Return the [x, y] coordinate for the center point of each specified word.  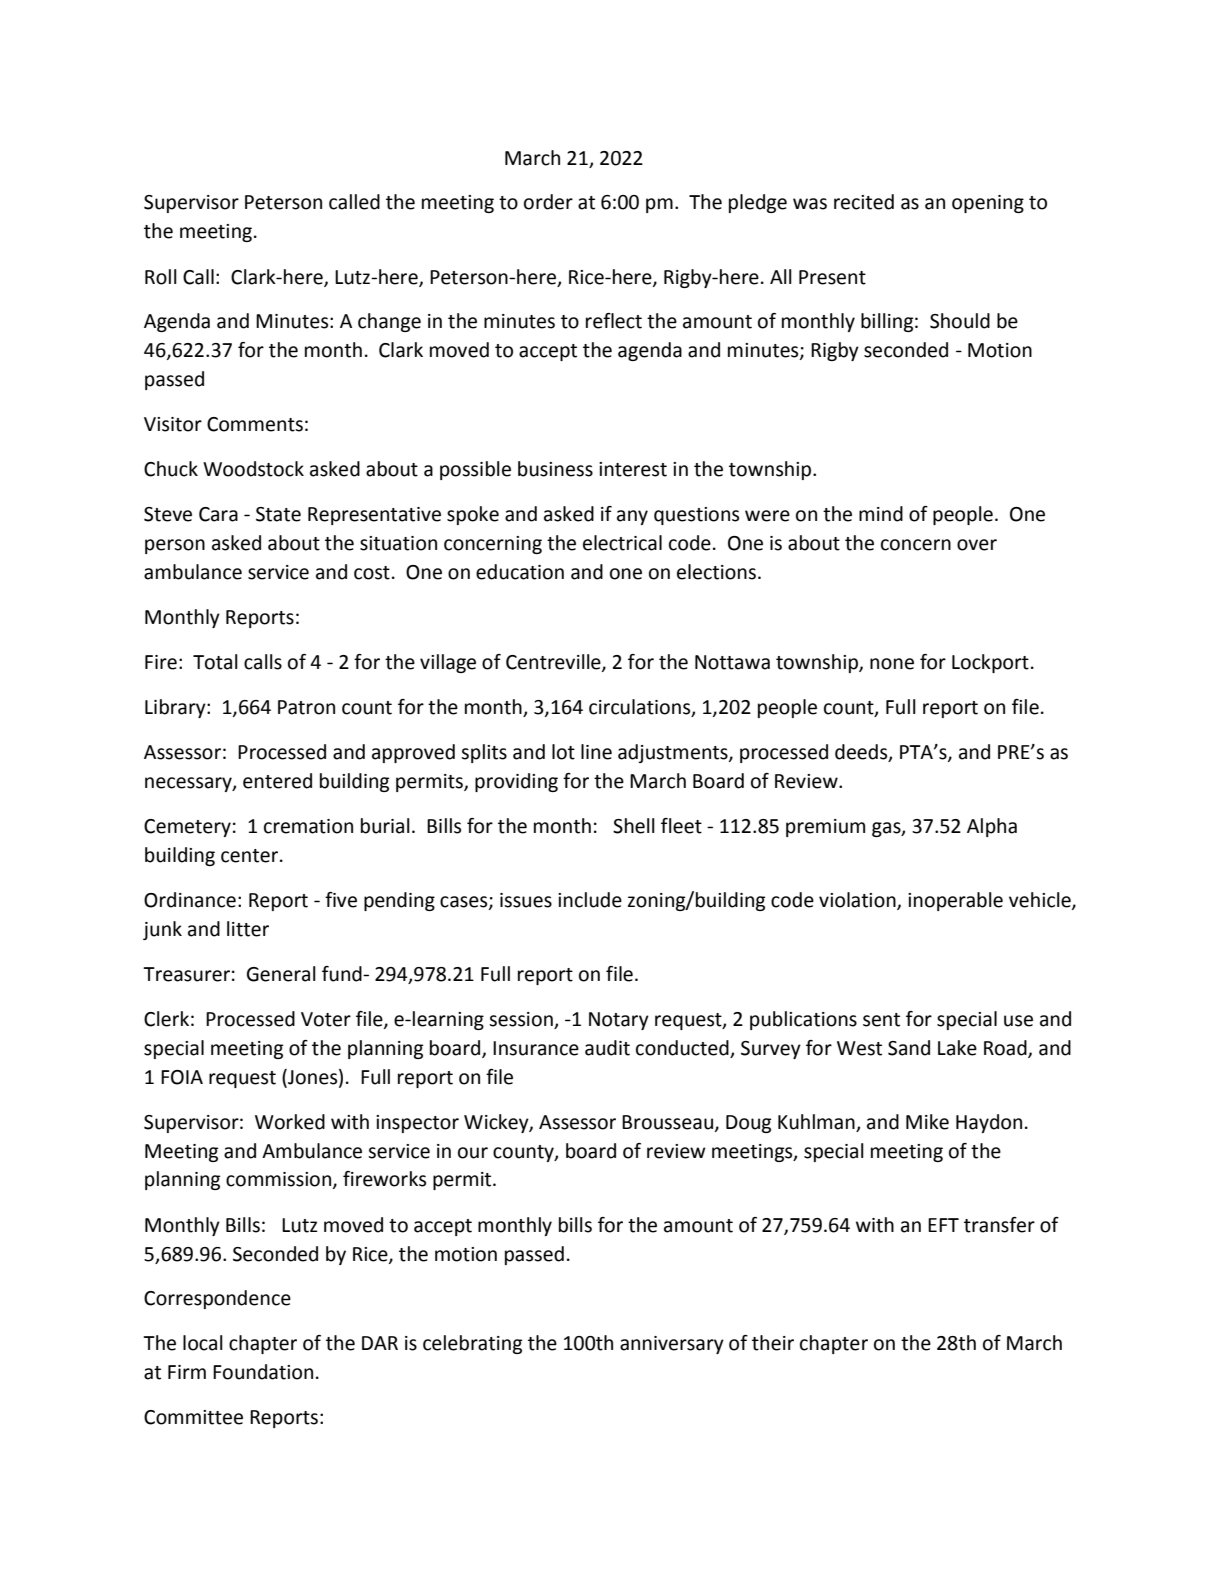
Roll [161, 277]
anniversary [672, 1345]
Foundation [263, 1372]
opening [988, 204]
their [773, 1343]
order [548, 202]
